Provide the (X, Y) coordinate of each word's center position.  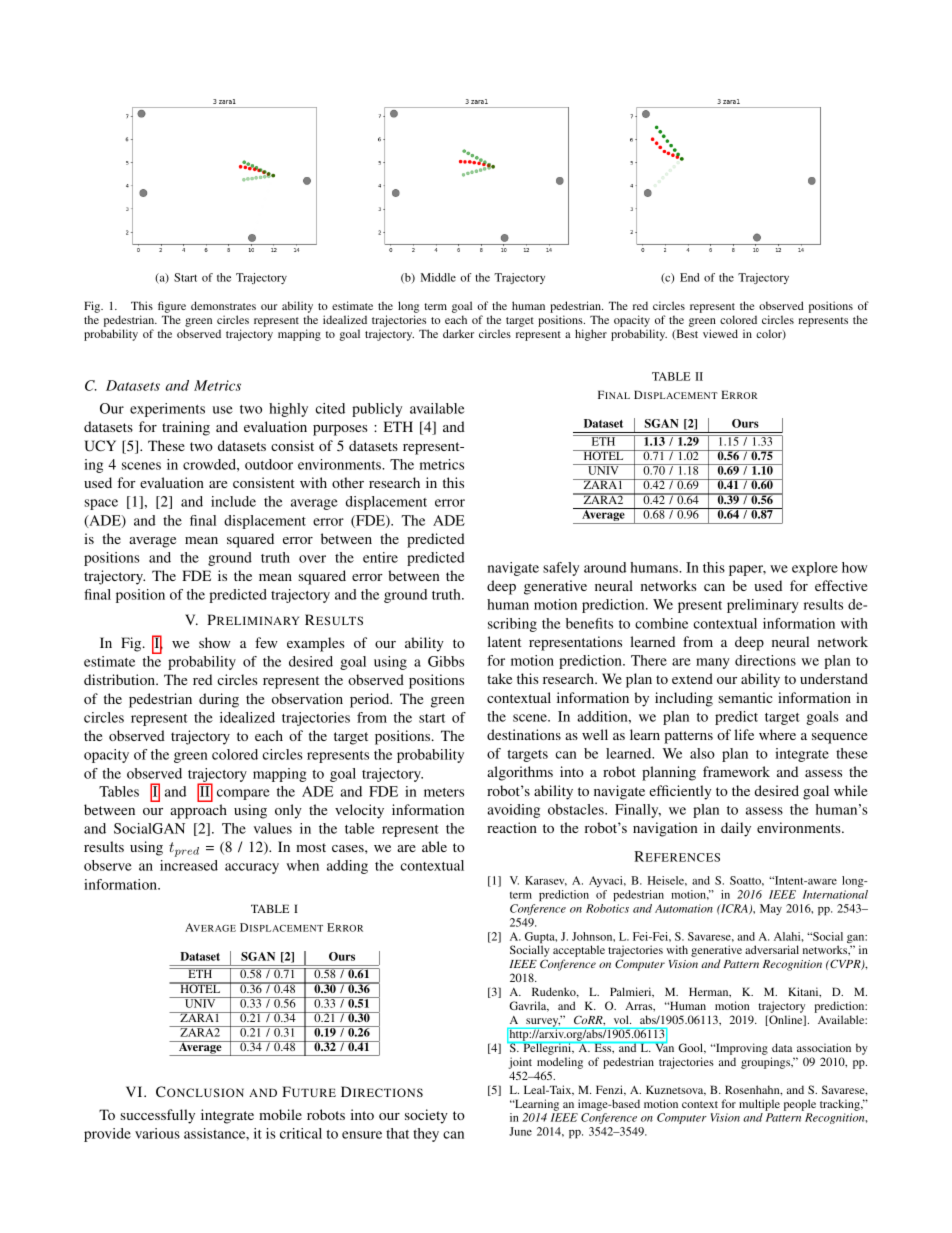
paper (747, 570)
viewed (720, 333)
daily (736, 829)
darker (458, 333)
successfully (157, 1116)
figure (172, 307)
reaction (512, 827)
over (312, 559)
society (426, 1116)
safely (561, 569)
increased (189, 865)
